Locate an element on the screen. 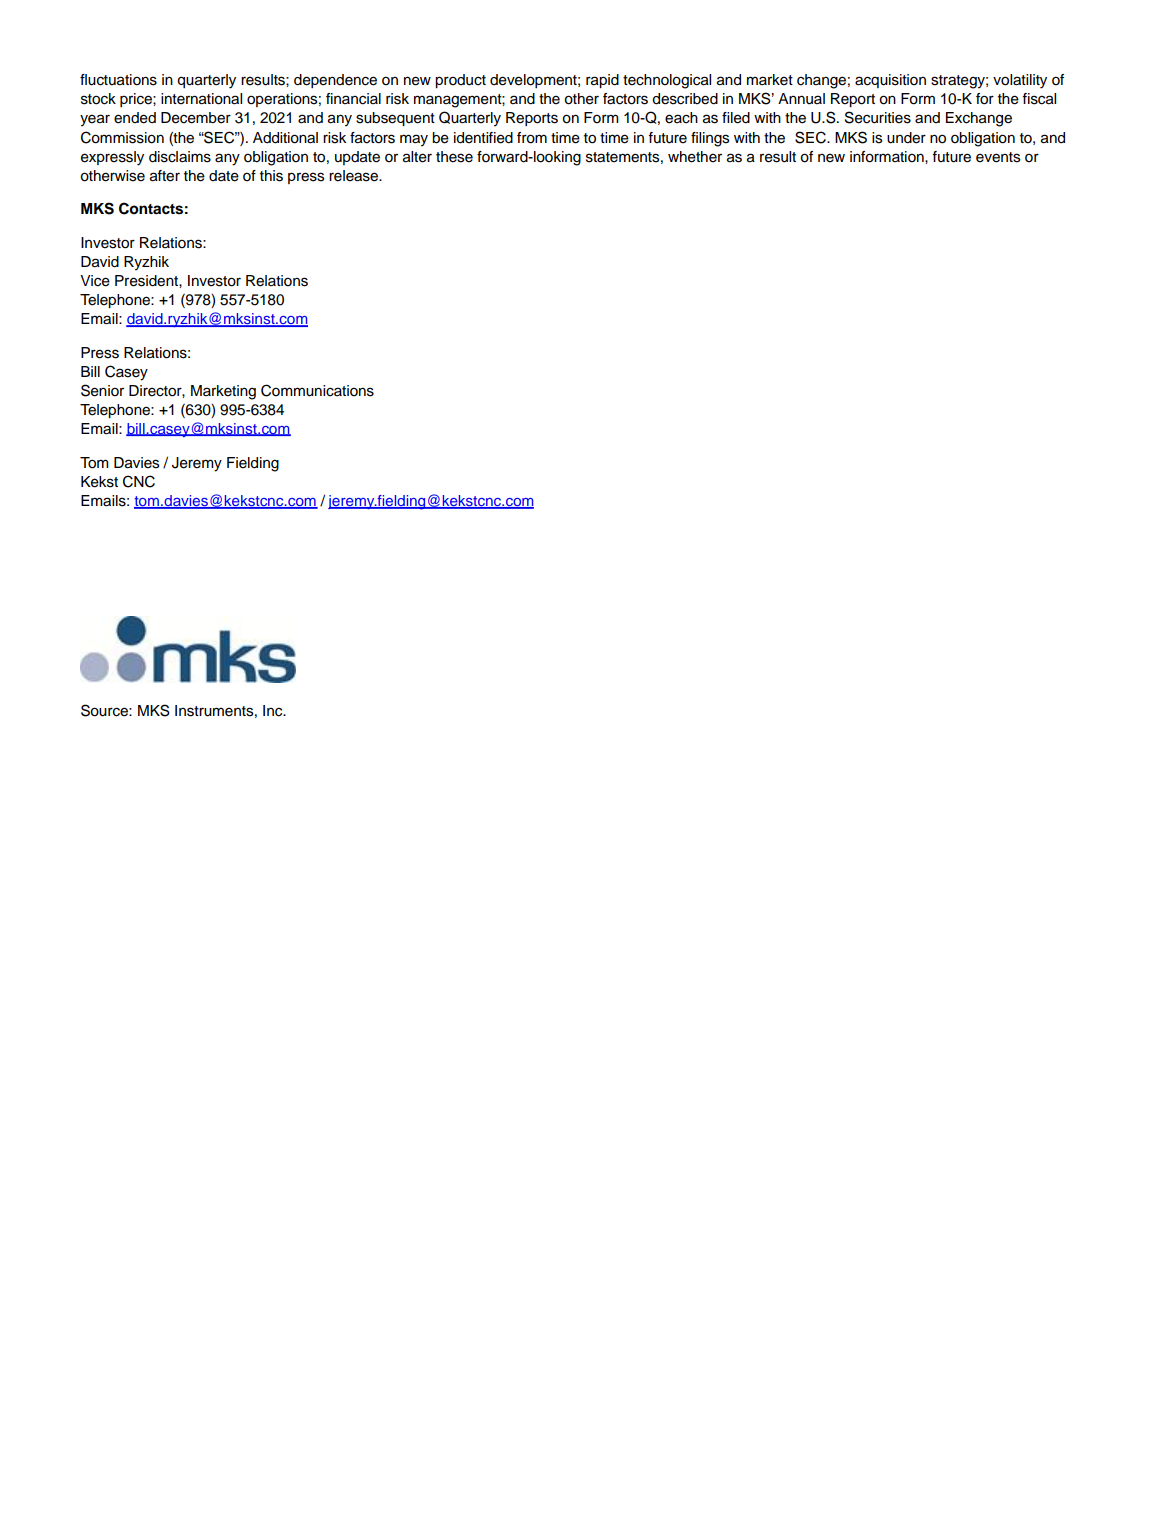  international is located at coordinates (201, 99).
